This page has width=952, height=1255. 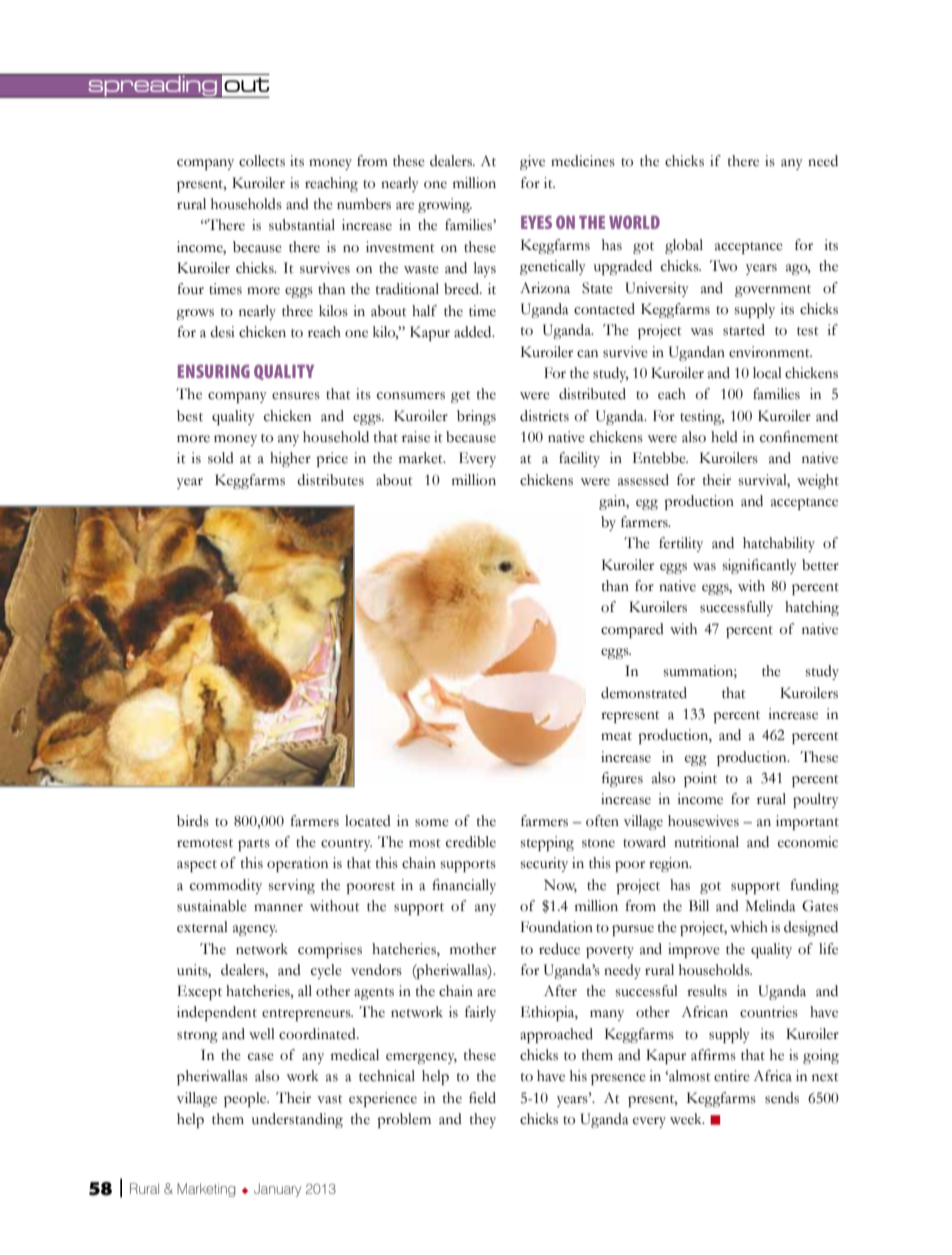 I want to click on collects, so click(x=262, y=161).
